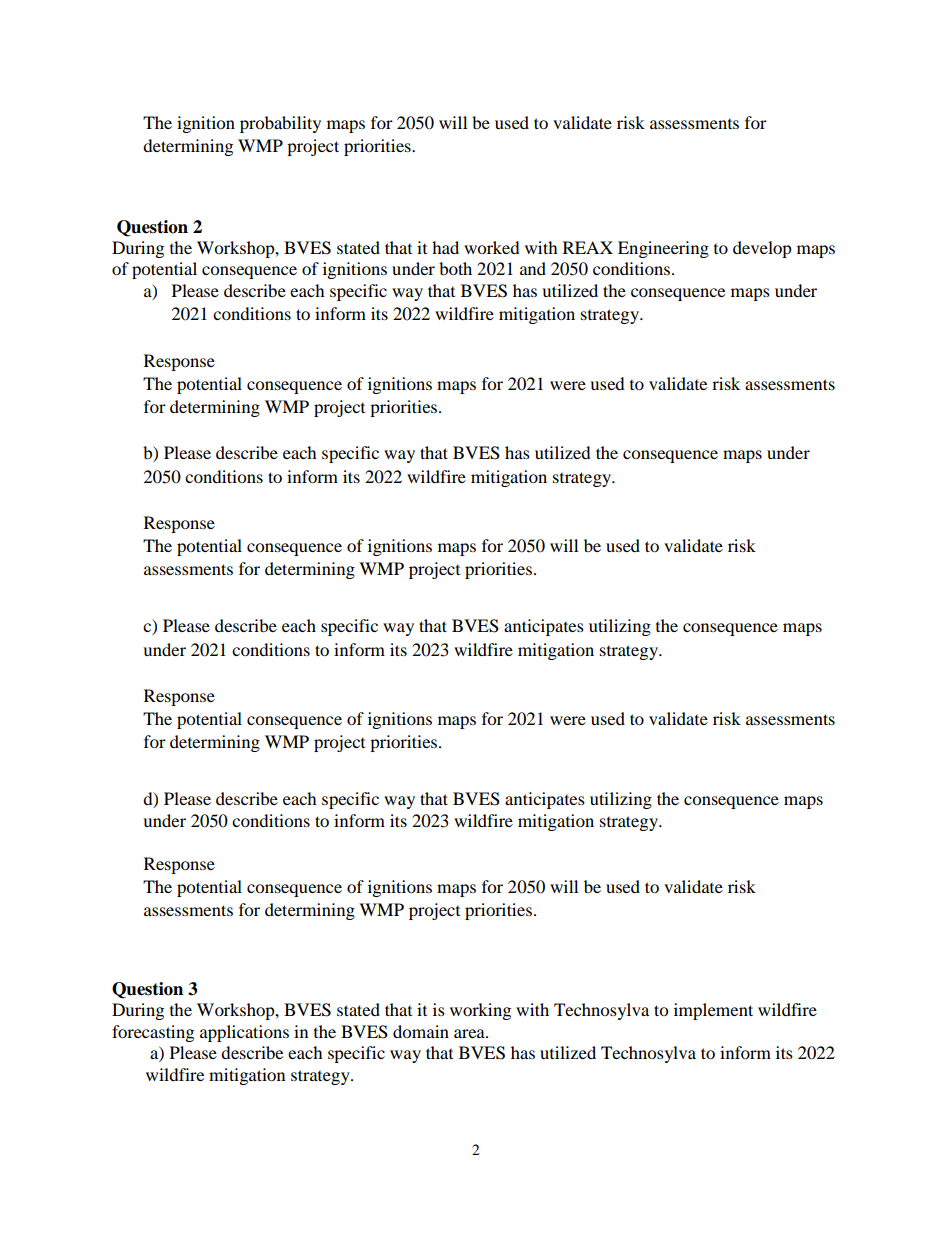 The width and height of the screenshot is (952, 1233). I want to click on applications, so click(244, 1033).
